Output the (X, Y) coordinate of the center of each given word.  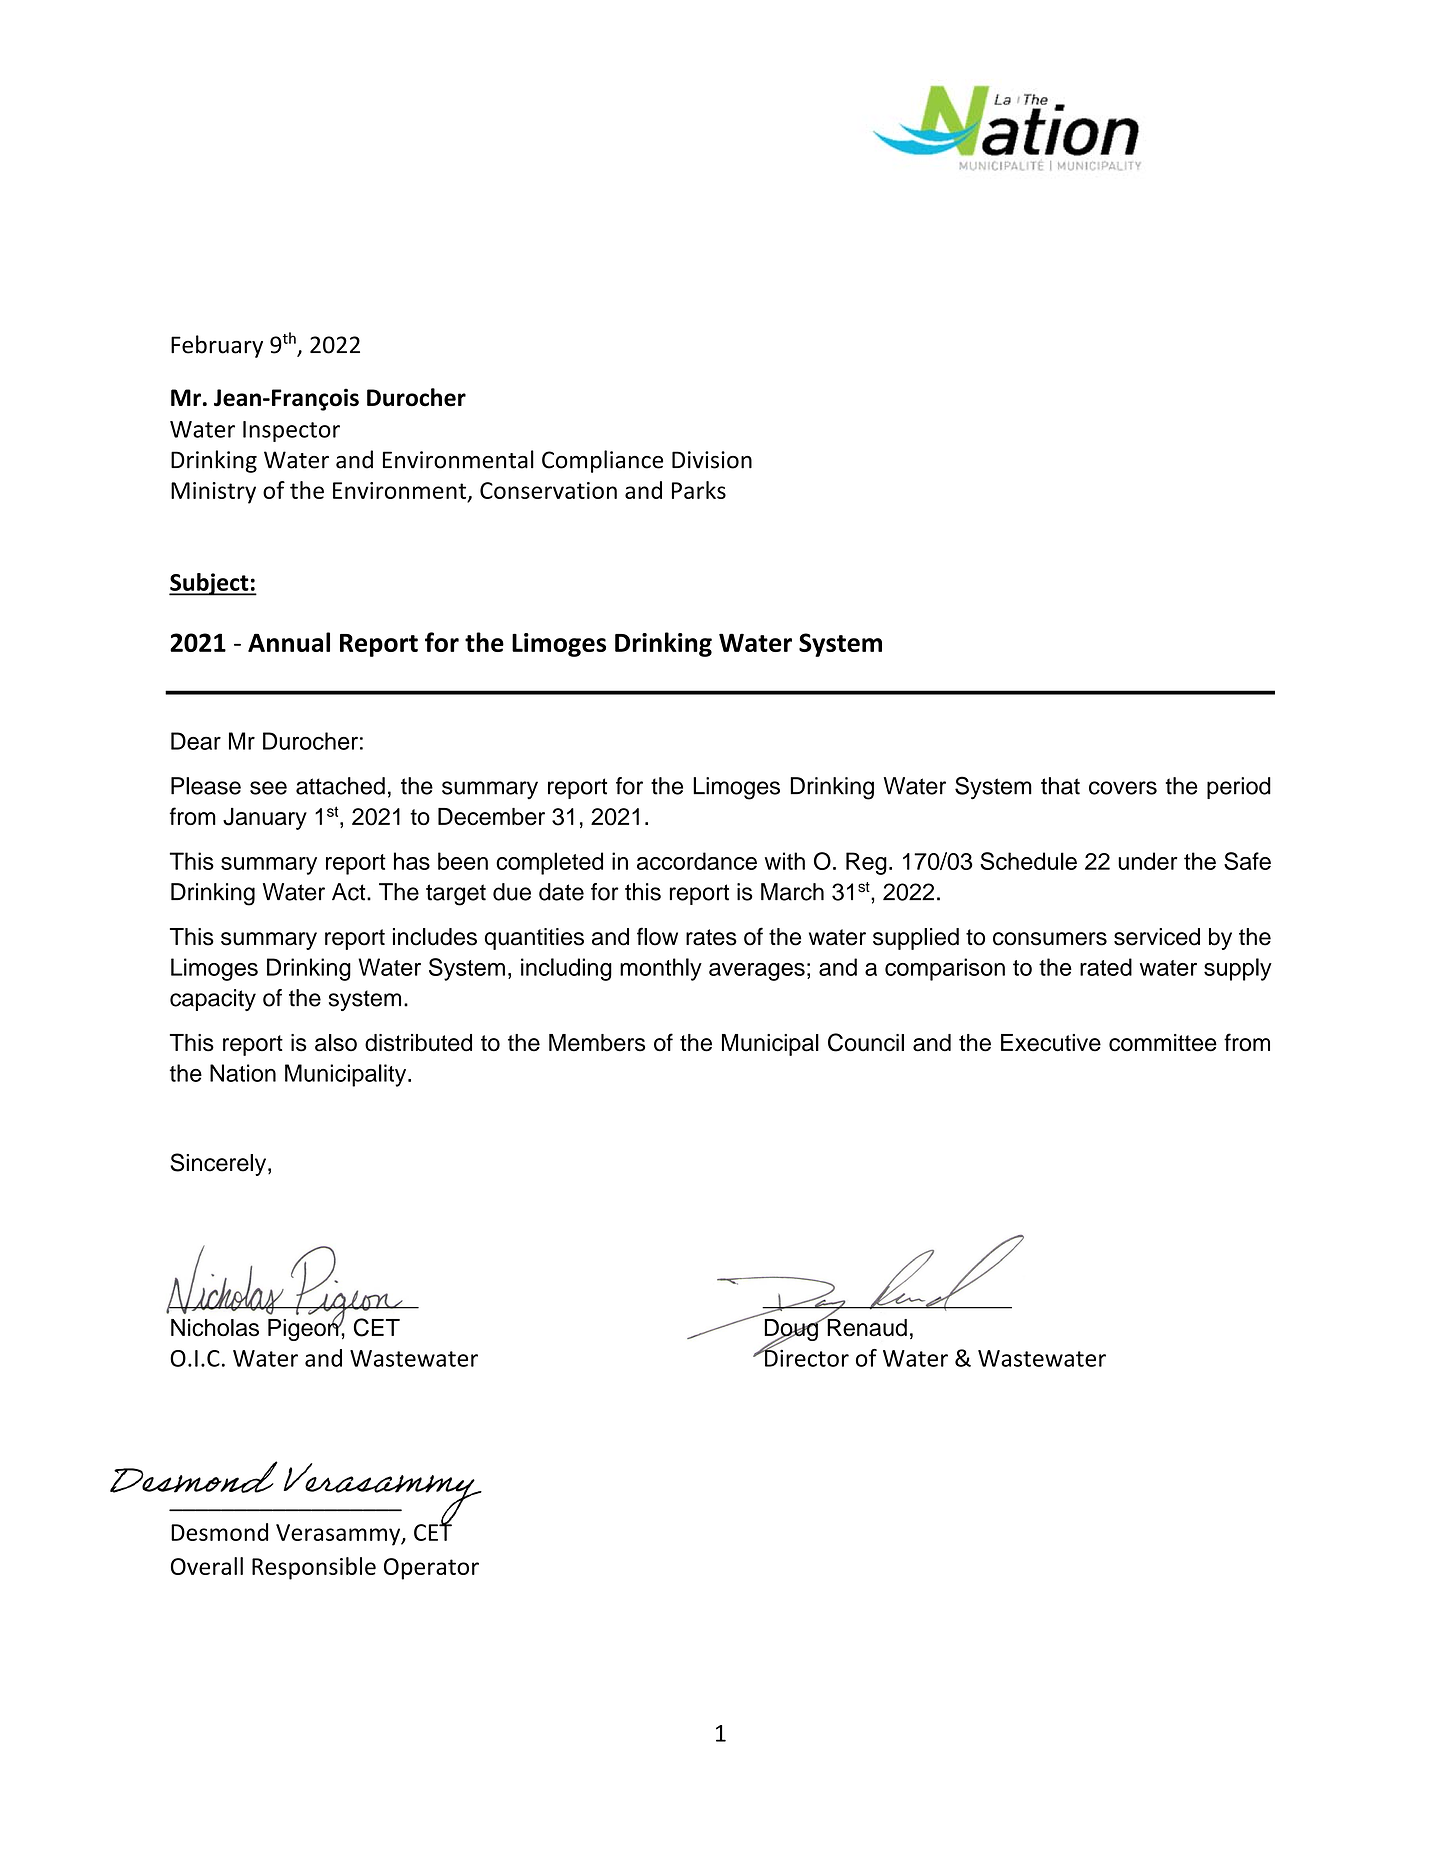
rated (1106, 967)
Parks (699, 490)
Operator (431, 1569)
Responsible (314, 1568)
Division (712, 460)
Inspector (291, 431)
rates (711, 937)
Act (350, 892)
